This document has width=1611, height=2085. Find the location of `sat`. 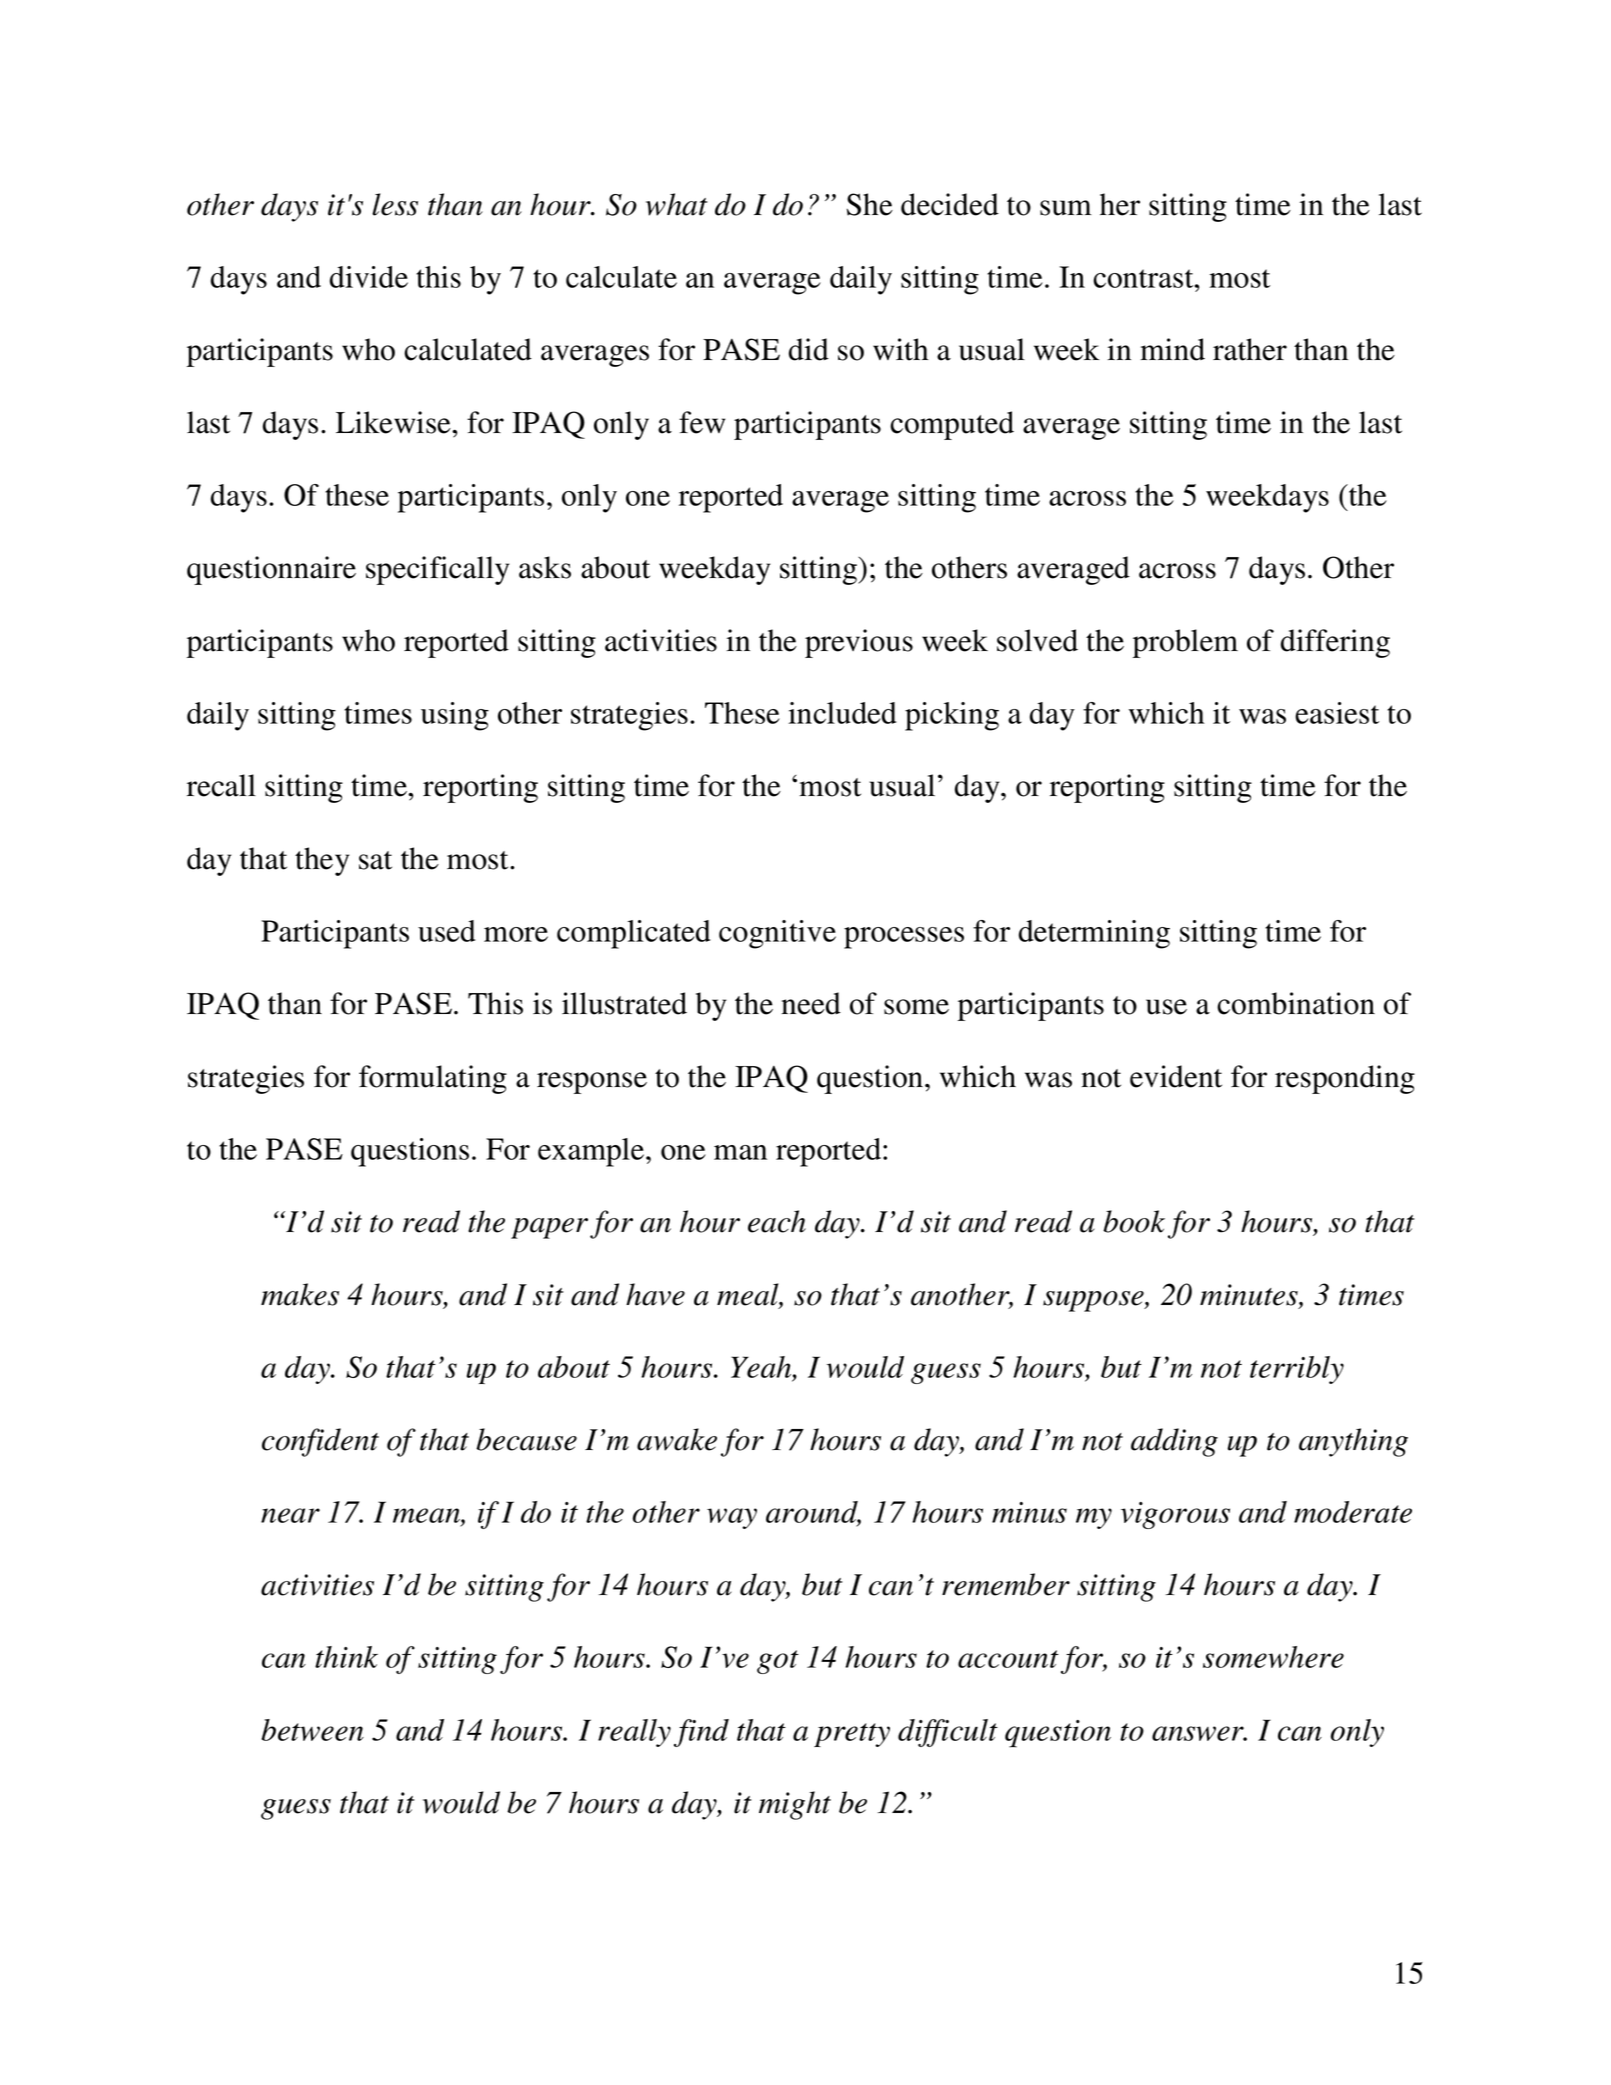

sat is located at coordinates (375, 860).
